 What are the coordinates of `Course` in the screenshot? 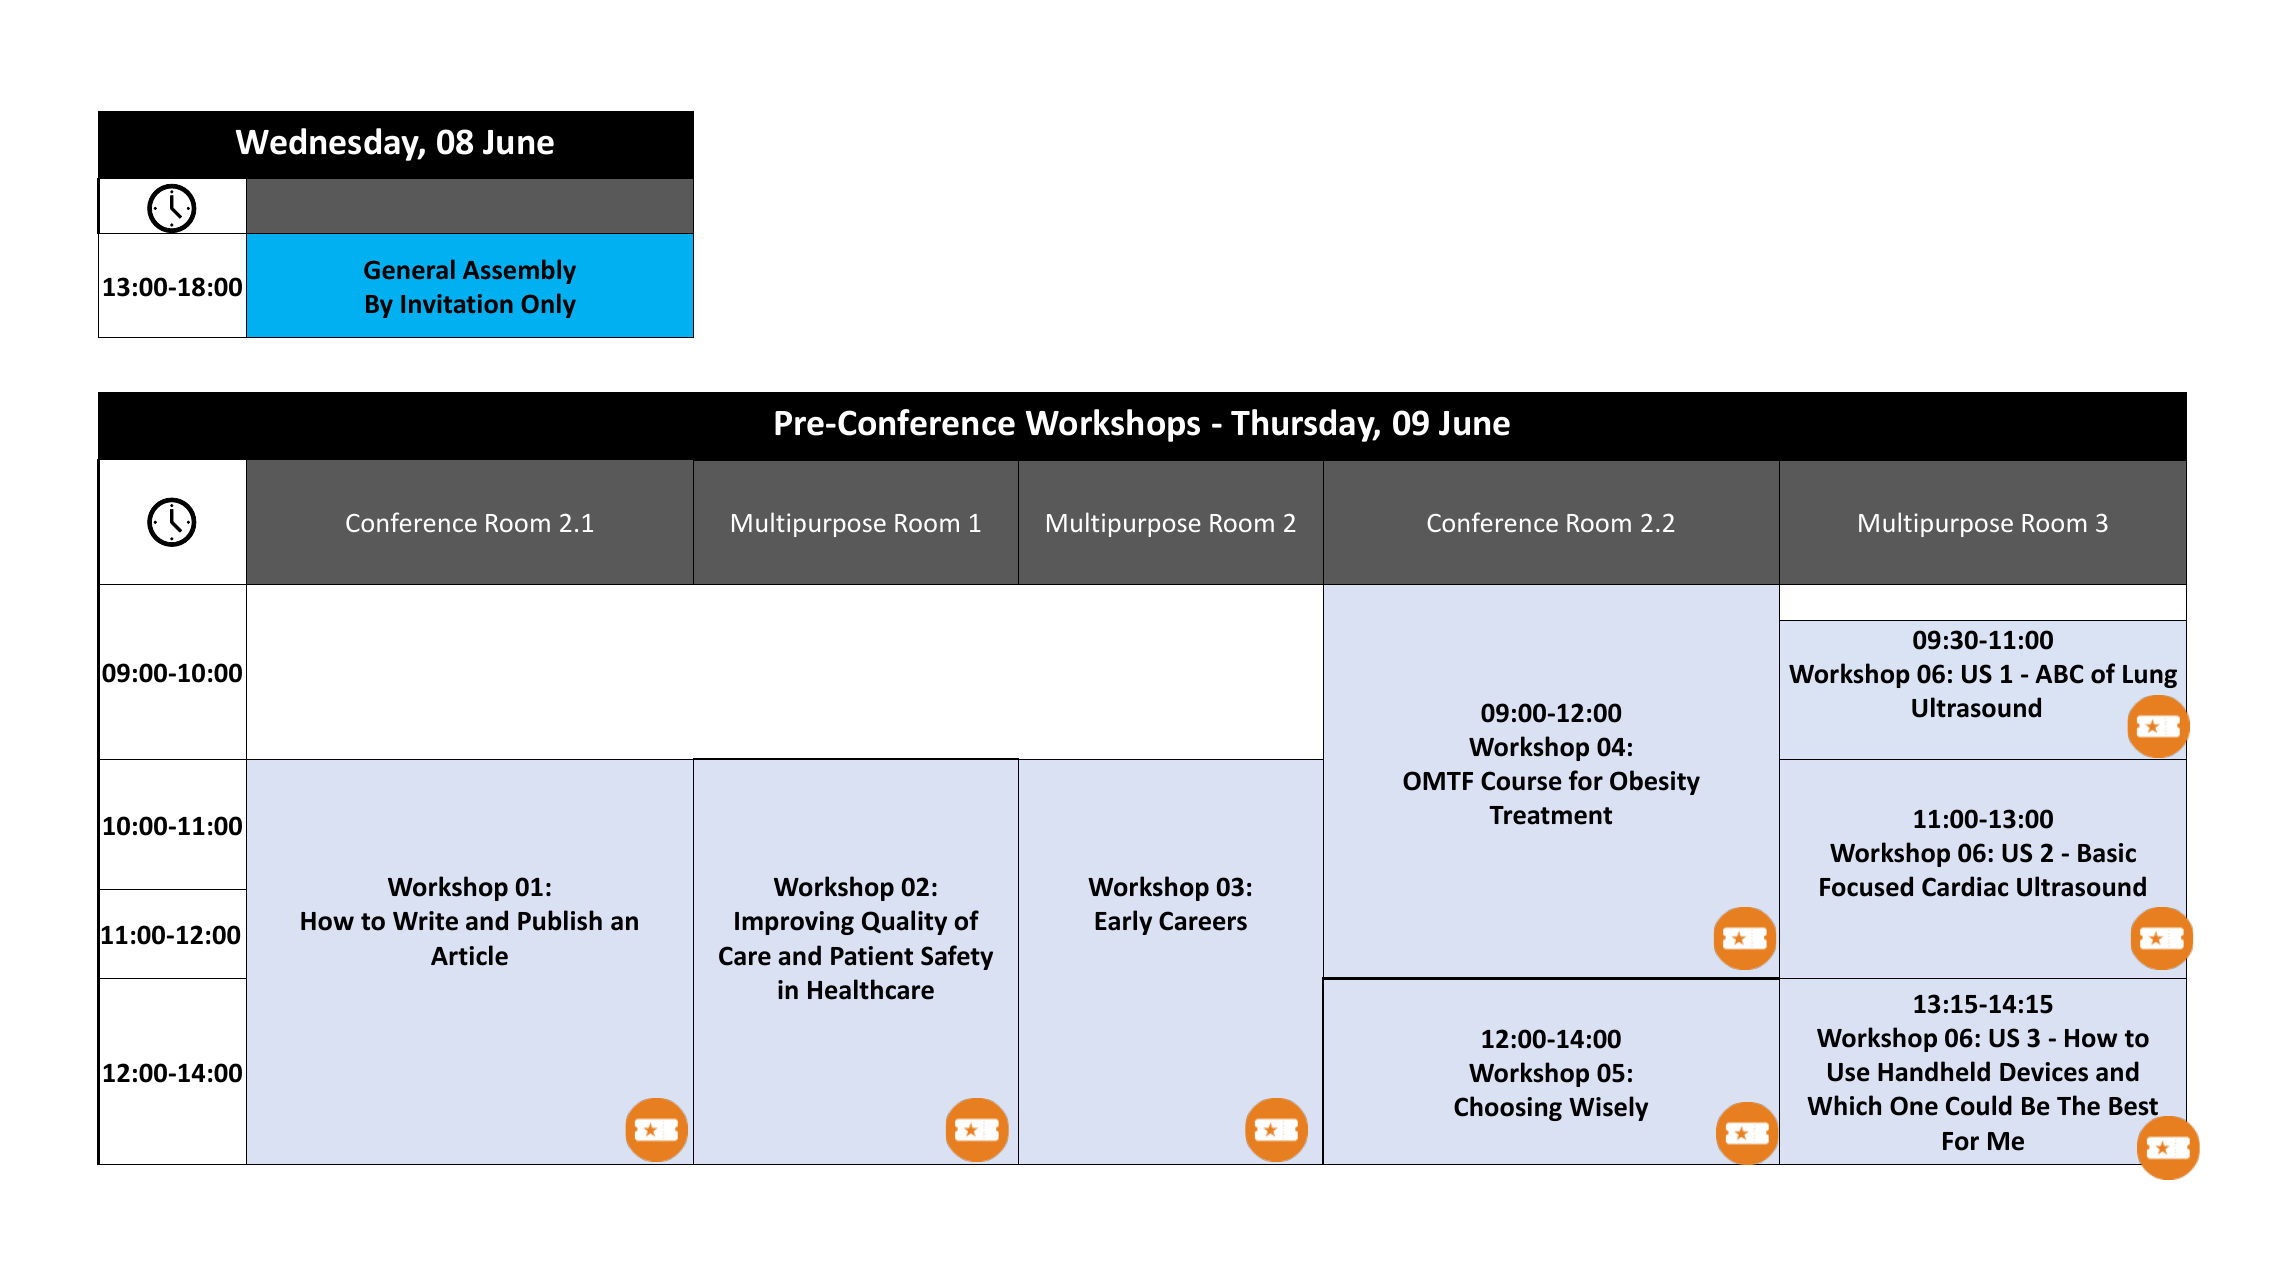 It's located at (1521, 781).
